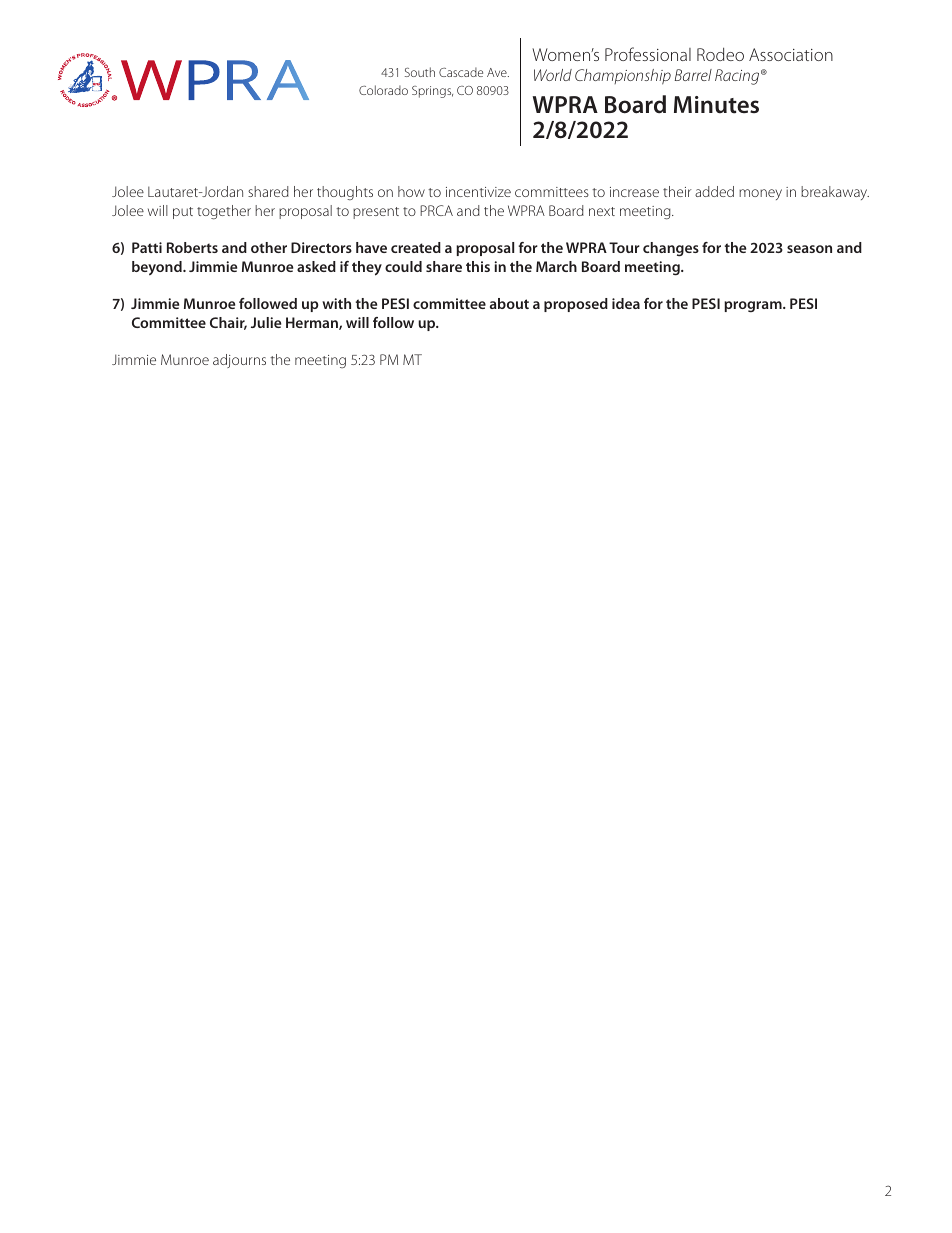 This page has width=952, height=1233. Describe the element at coordinates (509, 303) in the page. I see `about` at that location.
